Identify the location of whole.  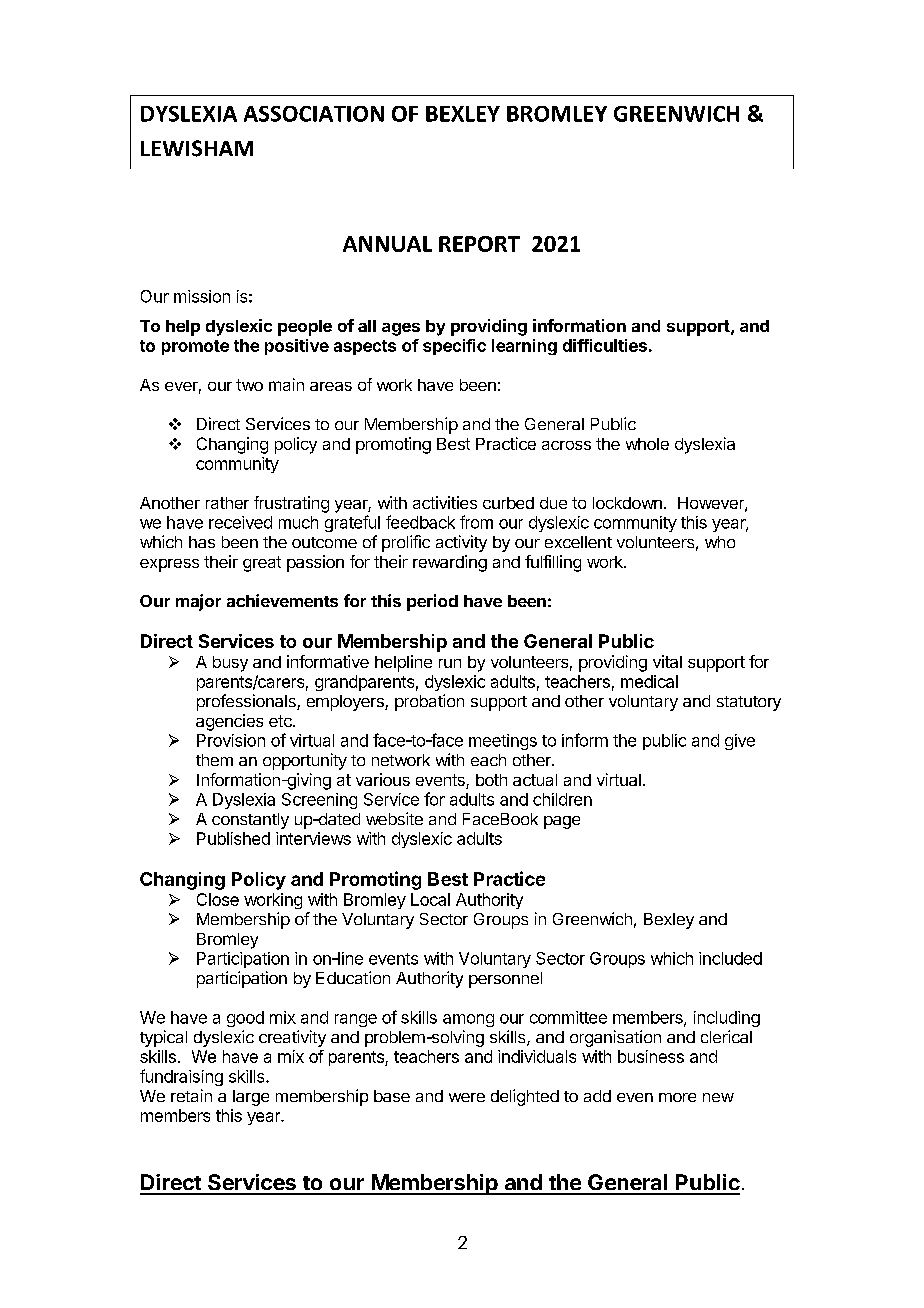
(647, 444).
